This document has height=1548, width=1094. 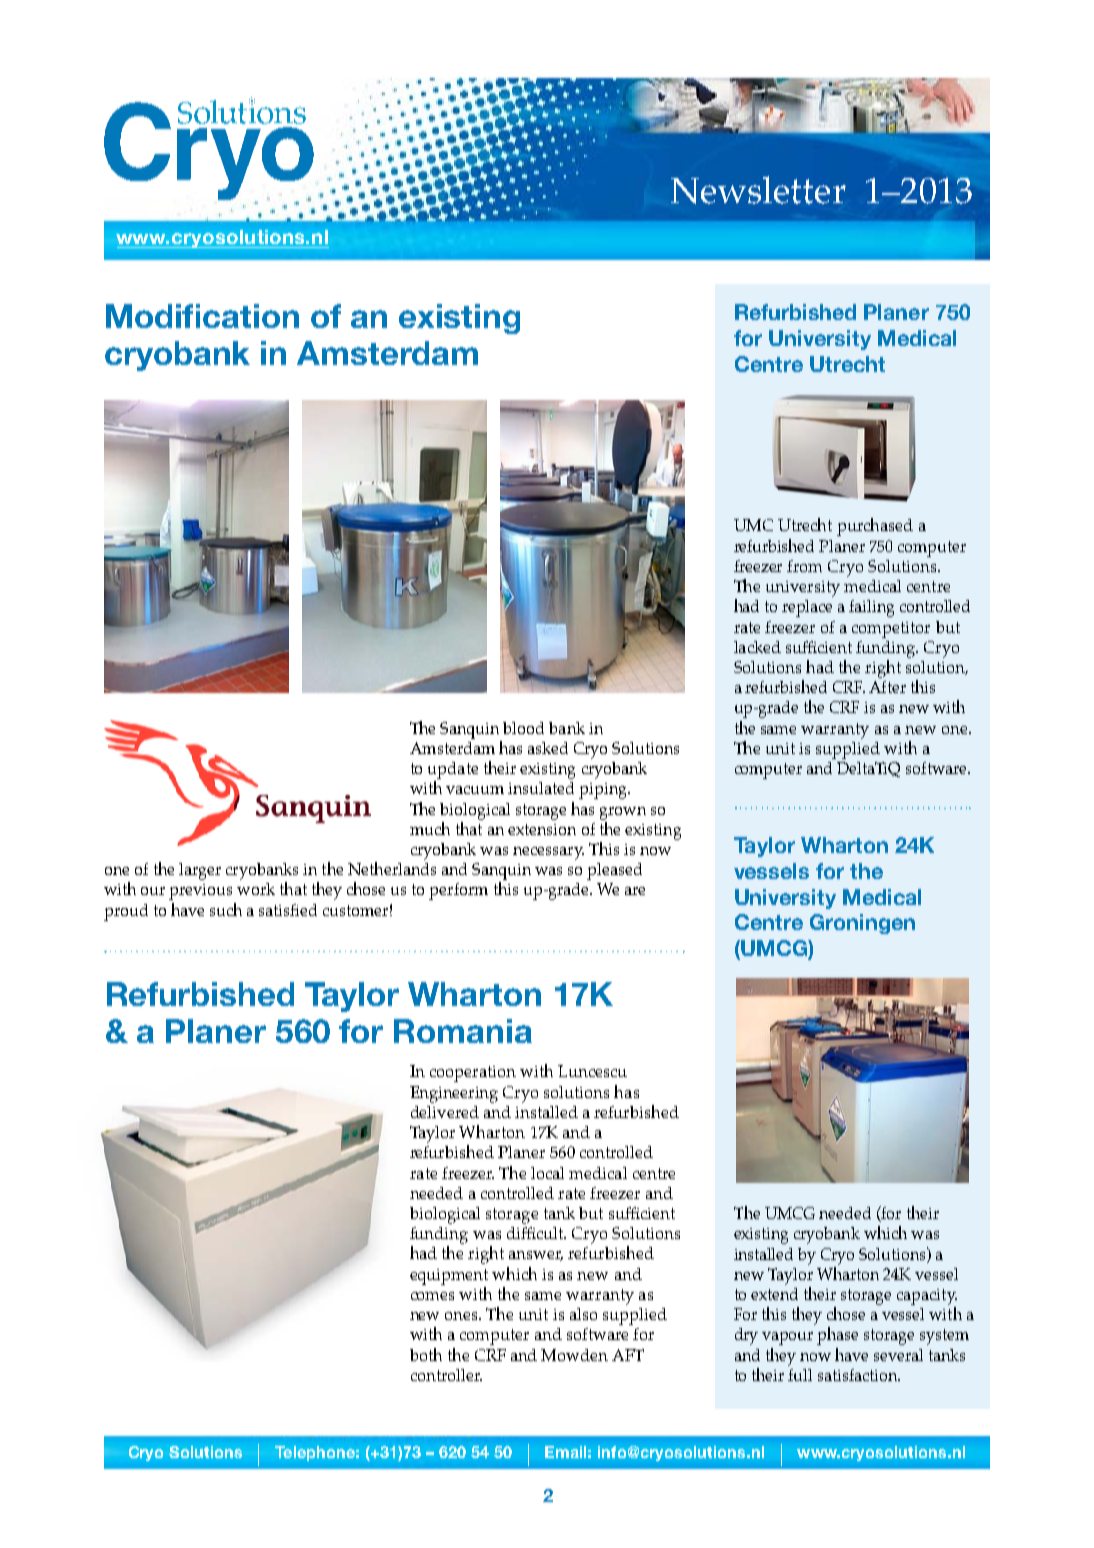 What do you see at coordinates (862, 924) in the document?
I see `Groningen` at bounding box center [862, 924].
